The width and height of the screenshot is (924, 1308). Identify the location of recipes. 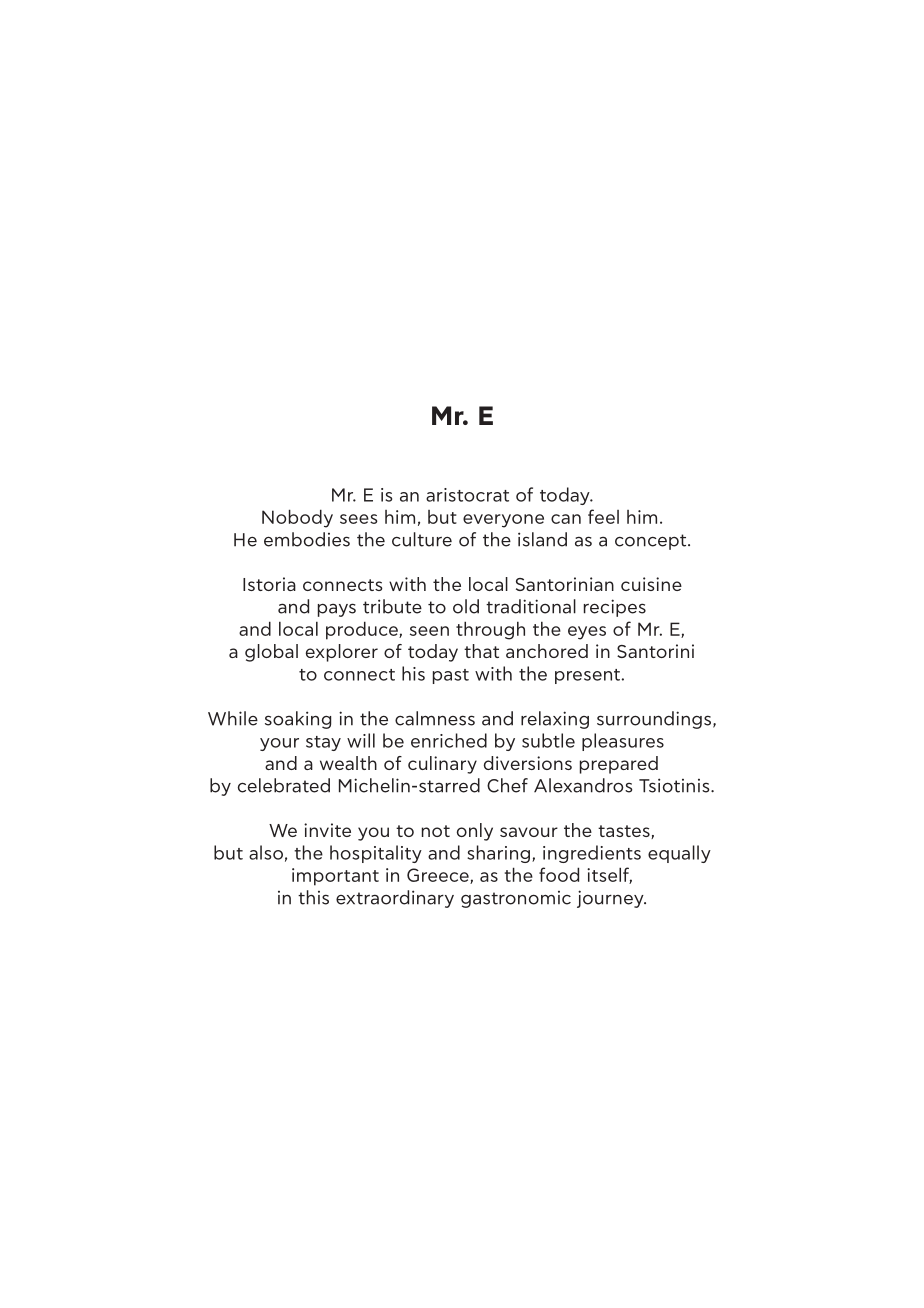
(615, 608).
